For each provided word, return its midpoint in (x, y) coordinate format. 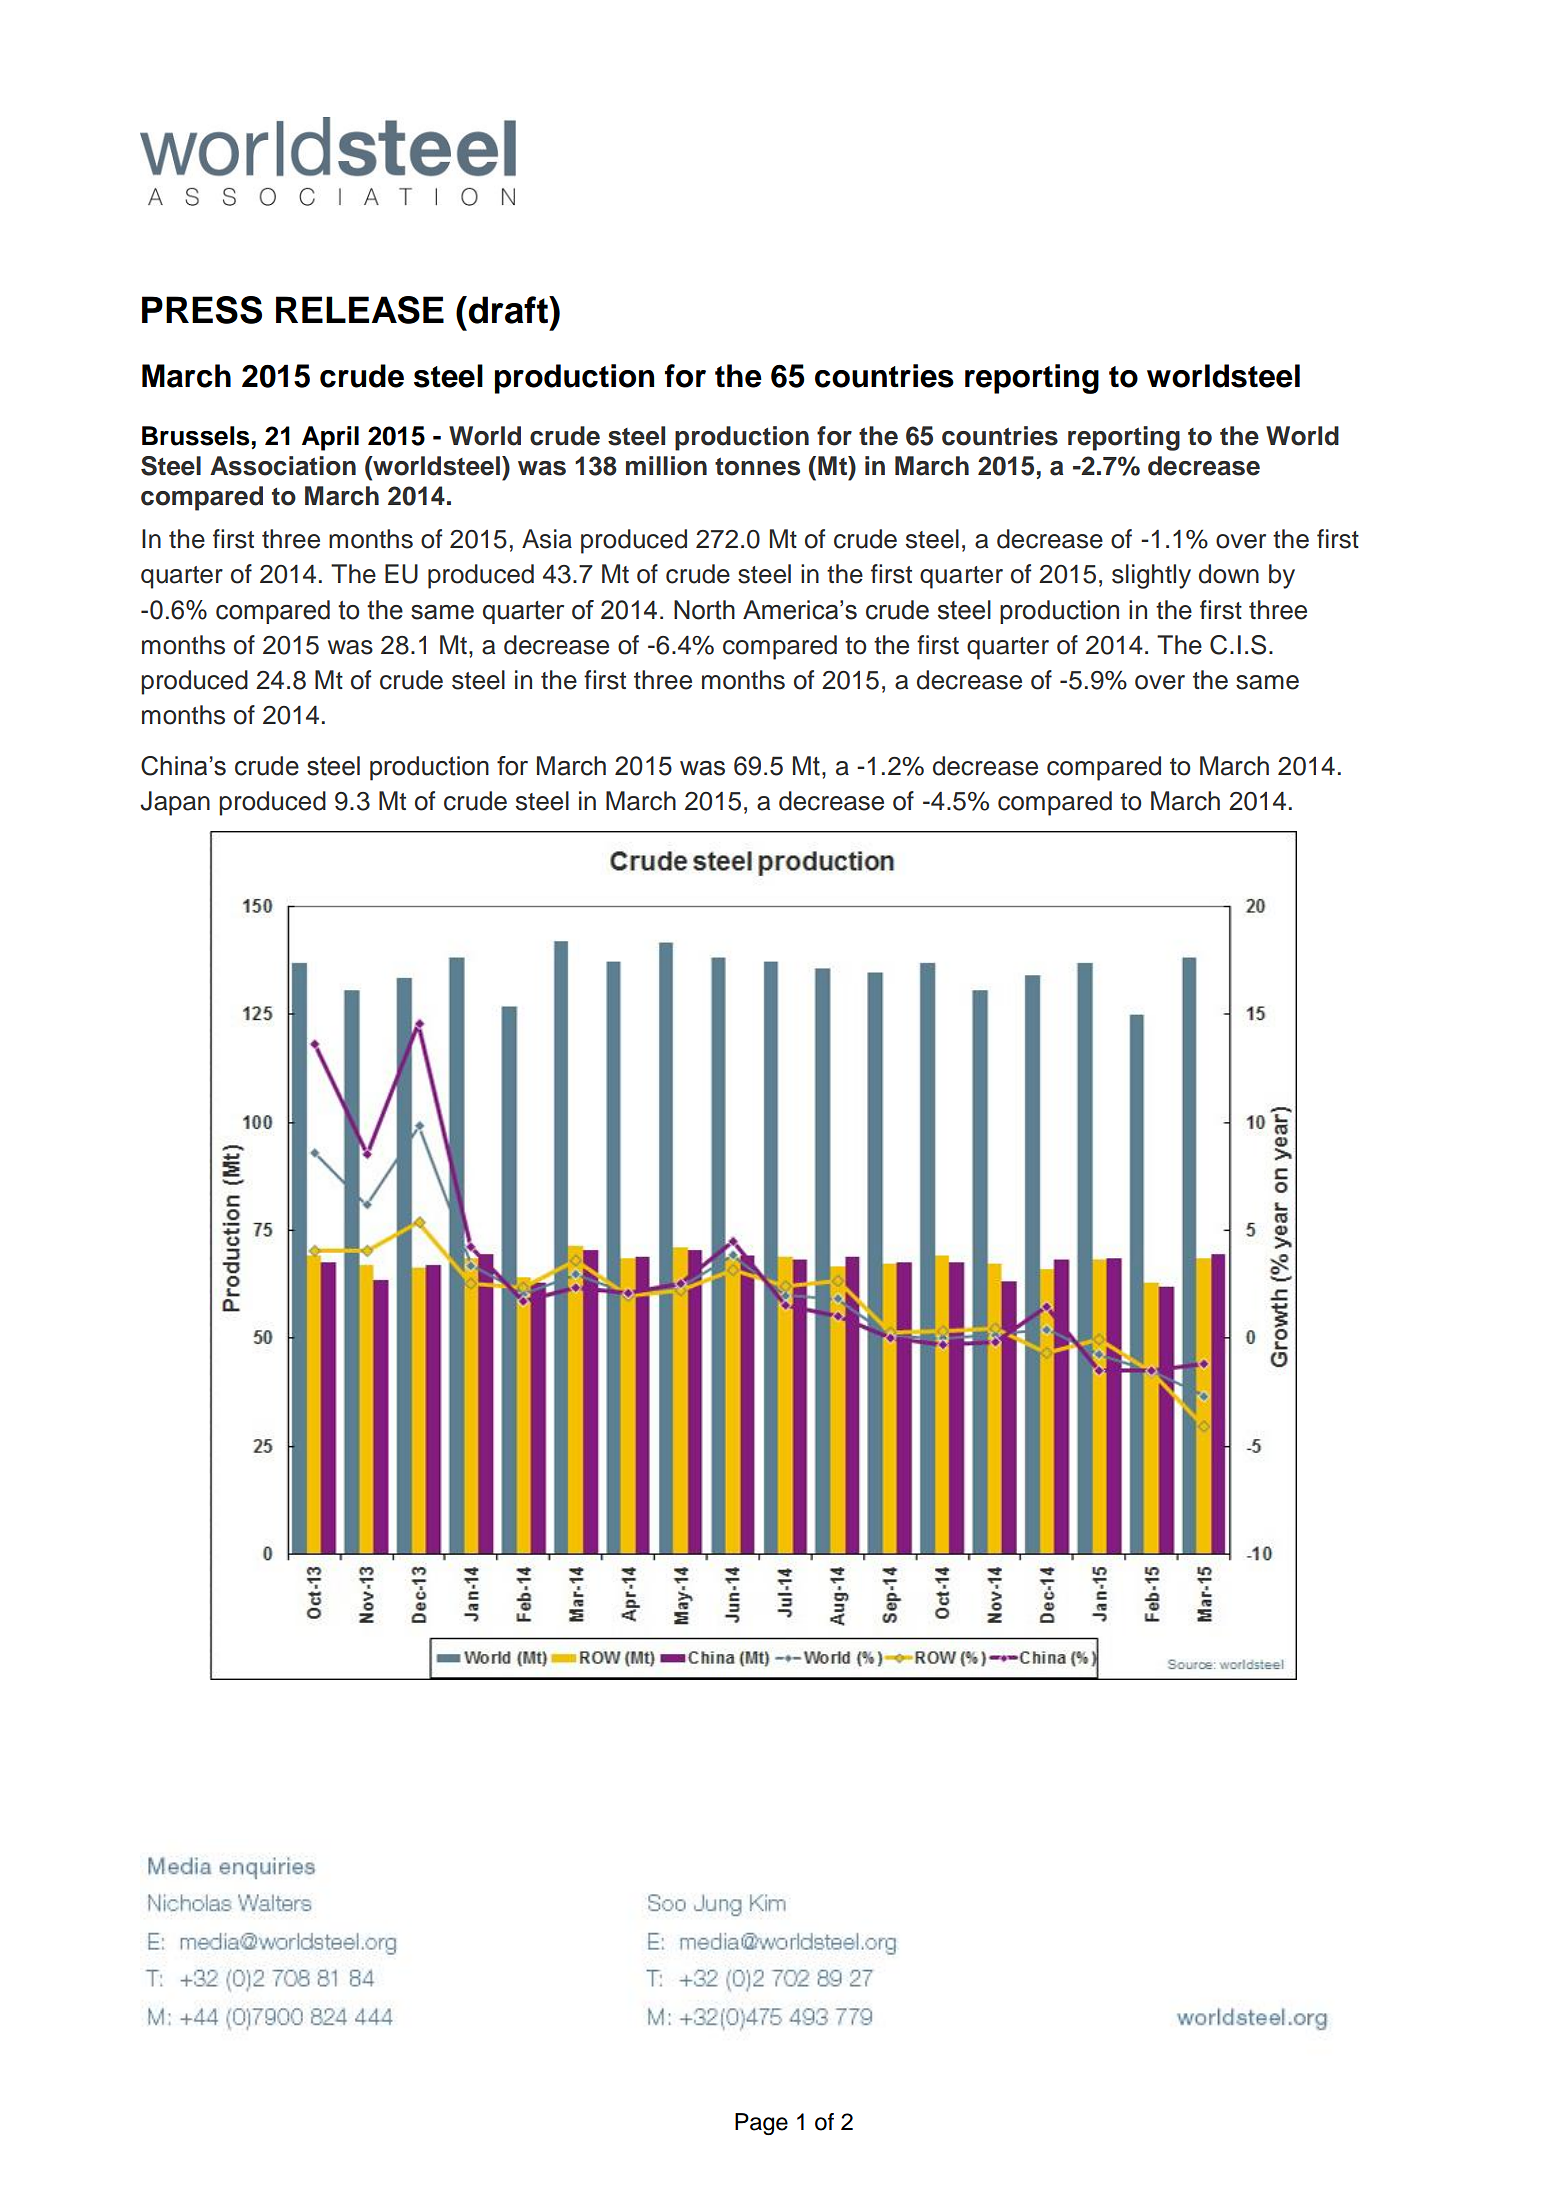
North (704, 610)
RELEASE (360, 310)
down (1229, 574)
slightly (1151, 576)
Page (761, 2124)
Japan (175, 803)
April (330, 438)
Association (283, 466)
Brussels (196, 436)
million (666, 466)
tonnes (757, 467)
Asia (547, 539)
